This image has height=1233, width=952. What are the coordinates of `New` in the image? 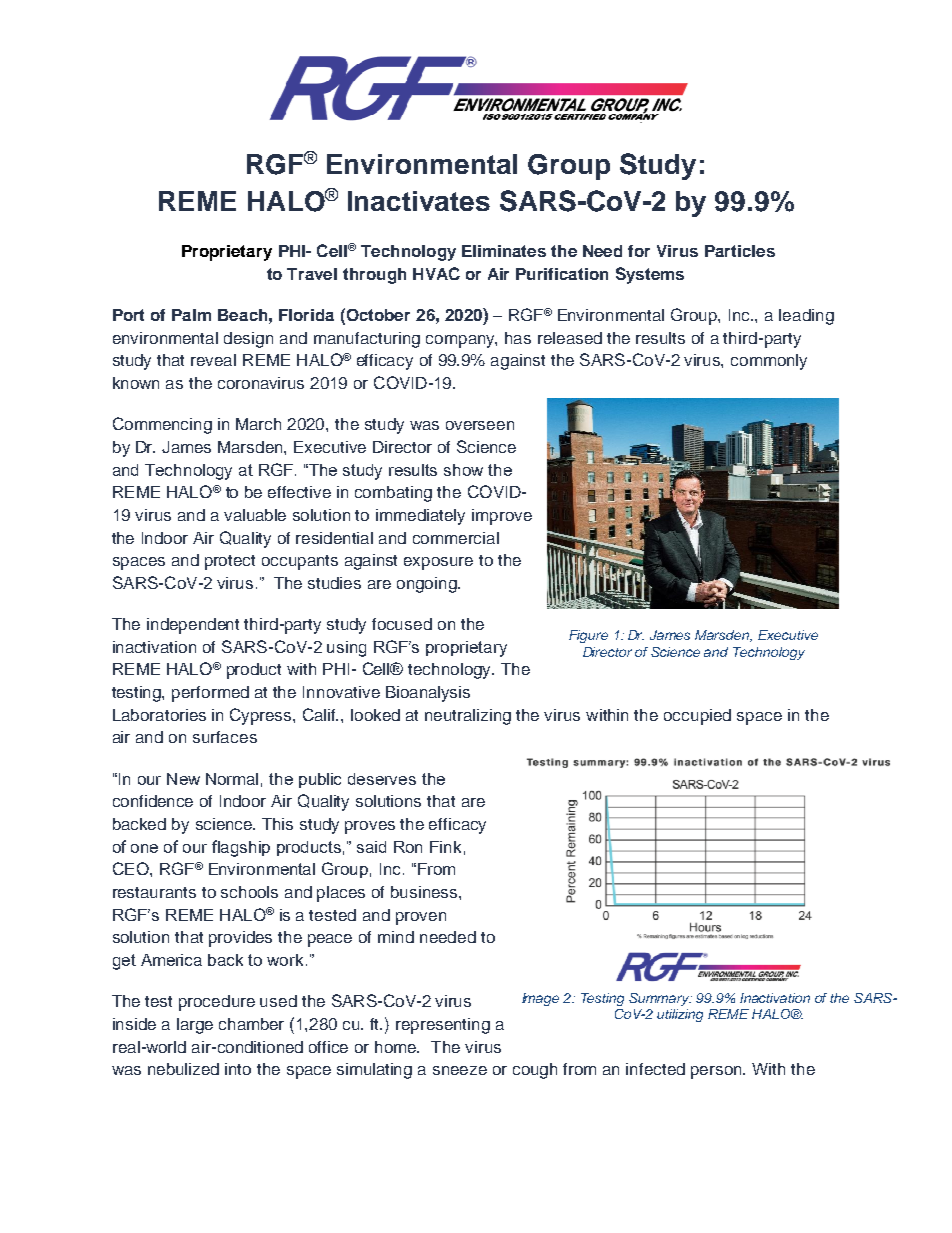 It's located at (183, 779).
